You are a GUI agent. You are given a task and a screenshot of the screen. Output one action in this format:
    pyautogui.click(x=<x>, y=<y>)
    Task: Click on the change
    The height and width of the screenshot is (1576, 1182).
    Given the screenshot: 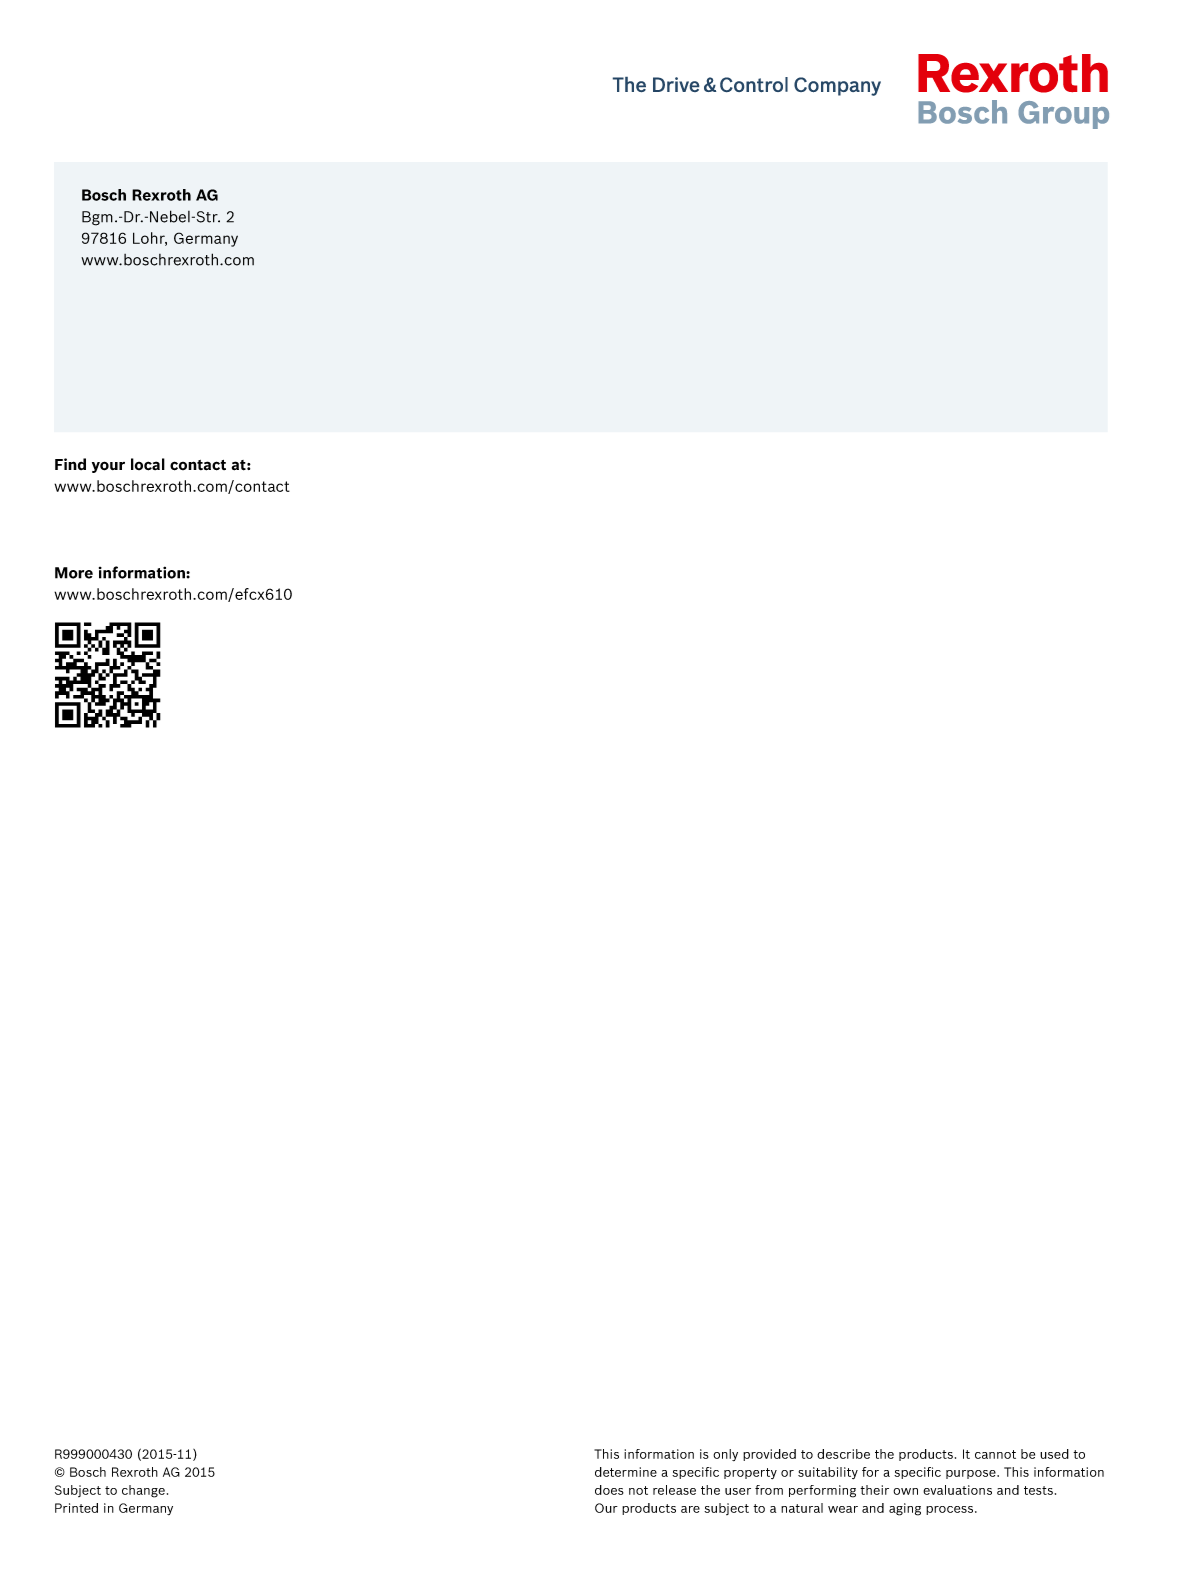 What is the action you would take?
    pyautogui.click(x=143, y=1491)
